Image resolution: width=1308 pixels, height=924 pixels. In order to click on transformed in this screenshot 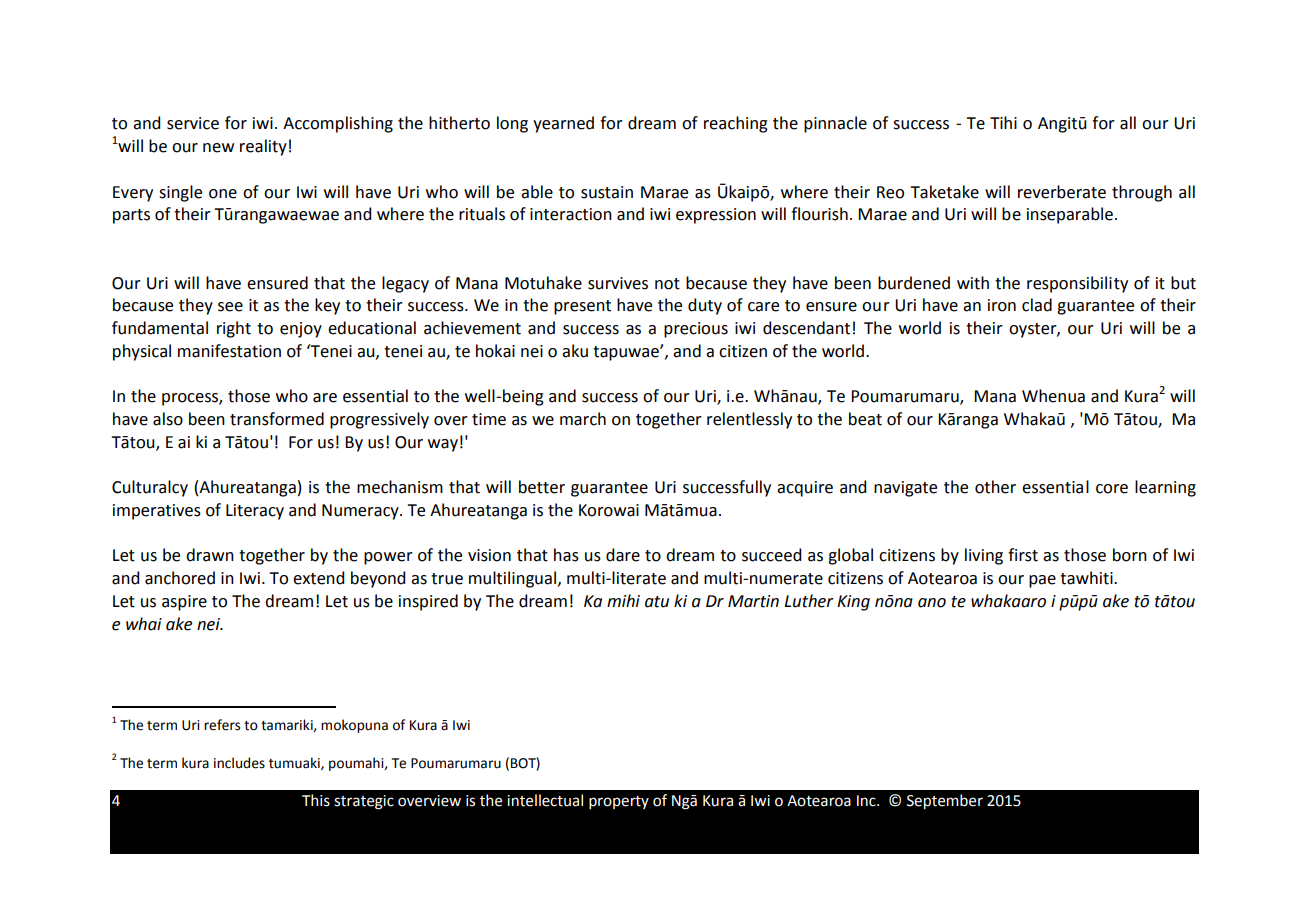, I will do `click(277, 419)`.
